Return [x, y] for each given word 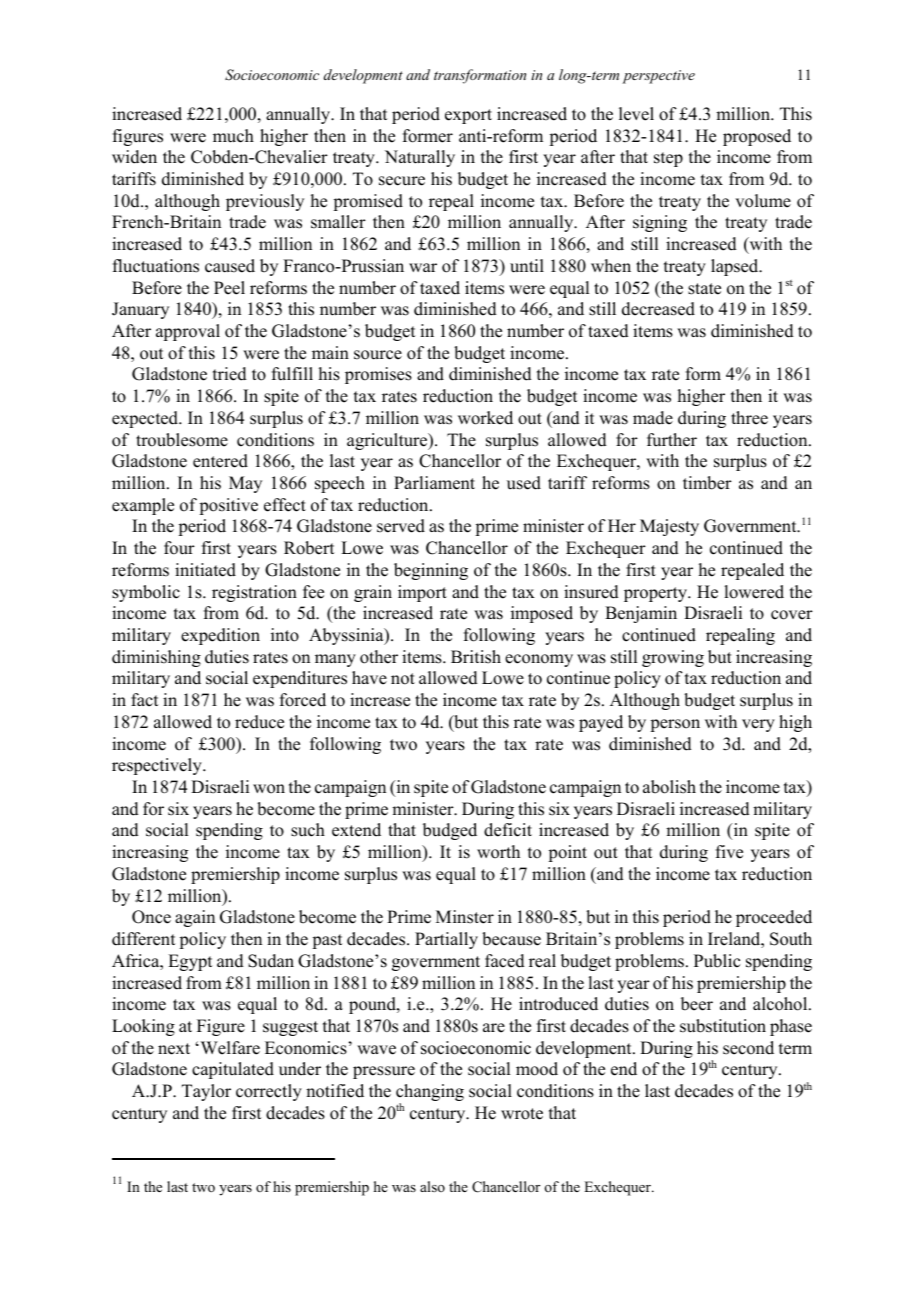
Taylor [206, 1092]
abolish [669, 787]
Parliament [434, 483]
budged [450, 831]
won [269, 789]
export [468, 116]
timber [707, 483]
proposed [757, 137]
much [233, 136]
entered [220, 461]
